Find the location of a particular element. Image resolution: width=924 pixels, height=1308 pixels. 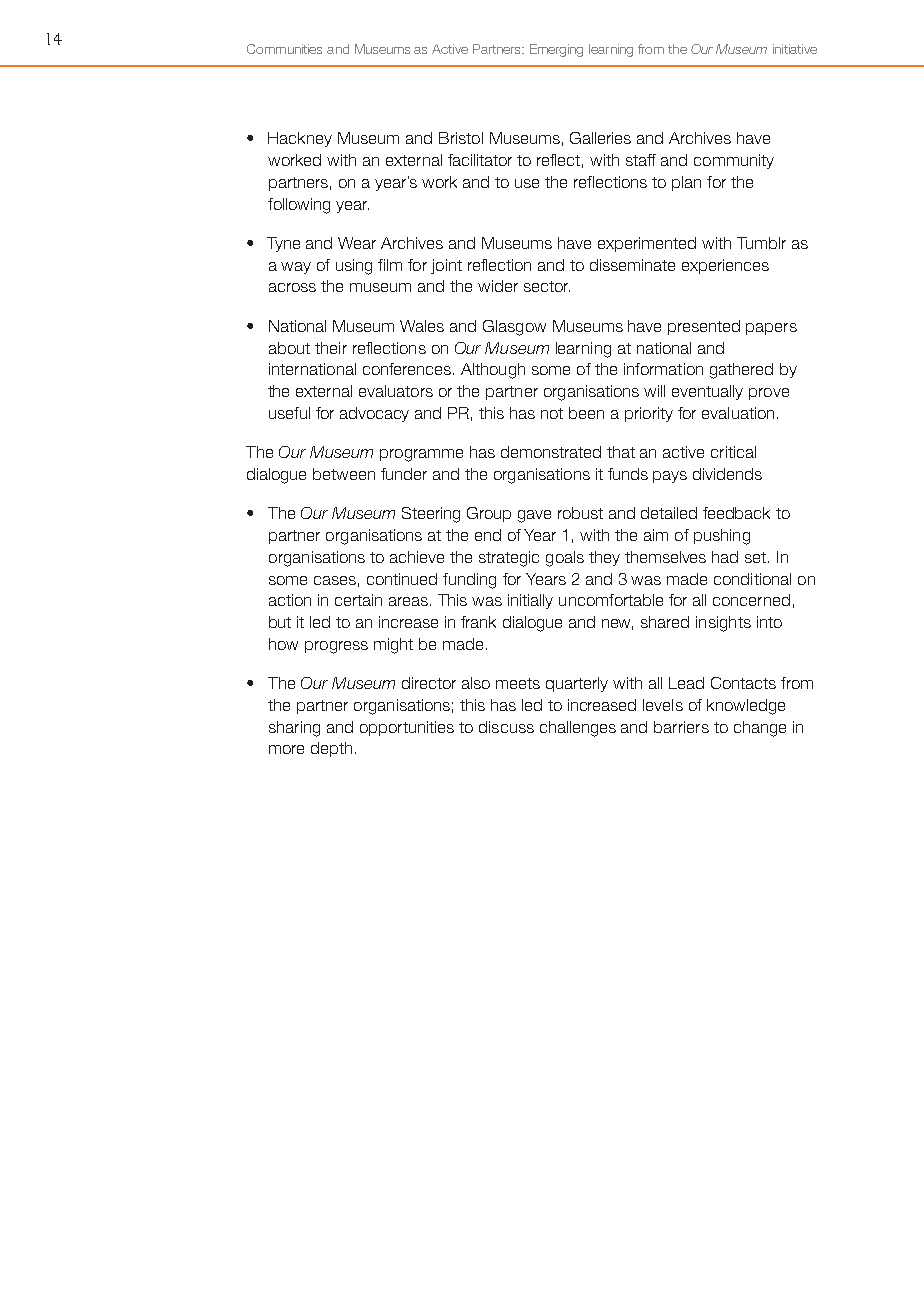

certain is located at coordinates (358, 600).
